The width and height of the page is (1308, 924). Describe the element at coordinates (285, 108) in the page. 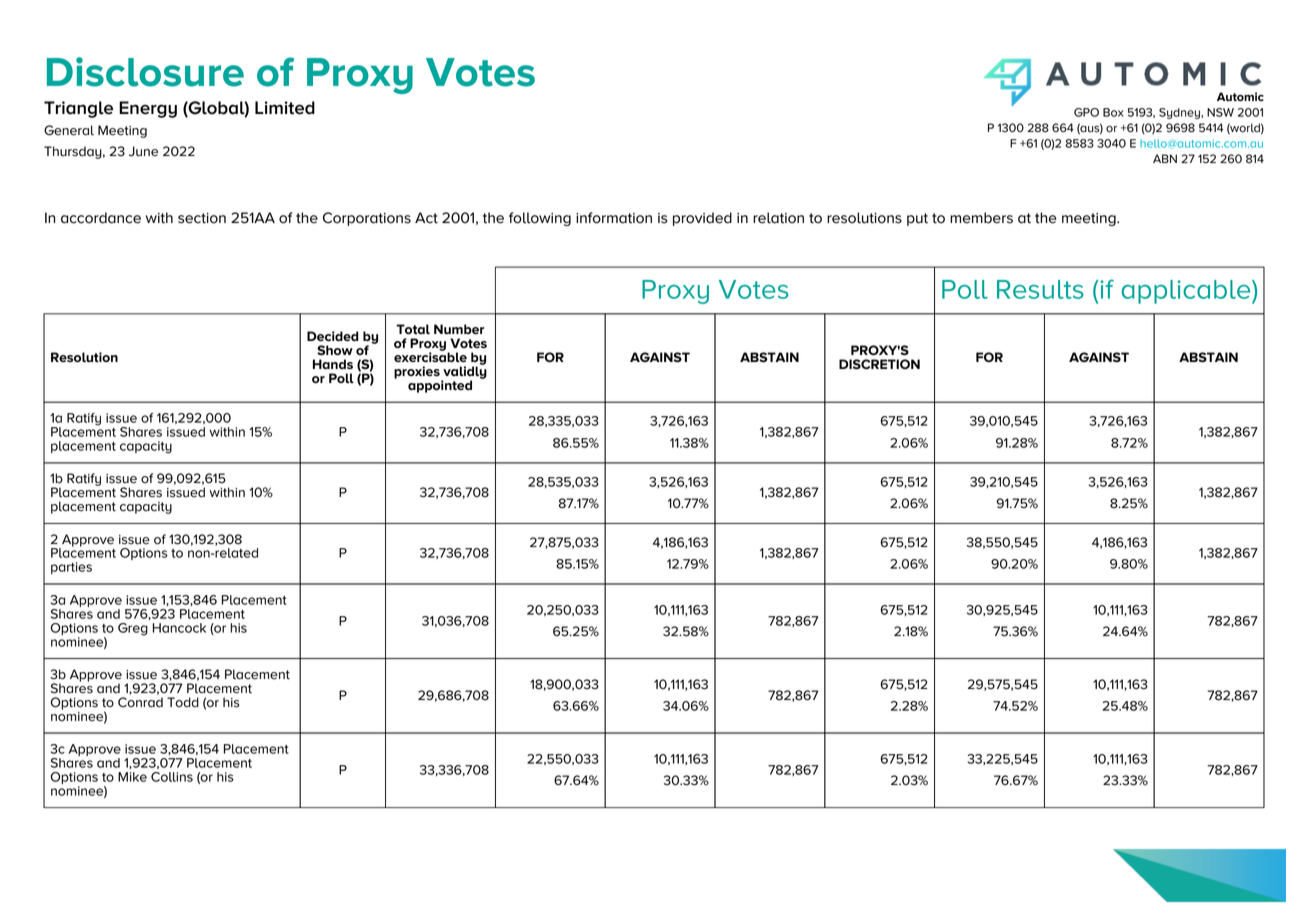

I see `Limited` at that location.
